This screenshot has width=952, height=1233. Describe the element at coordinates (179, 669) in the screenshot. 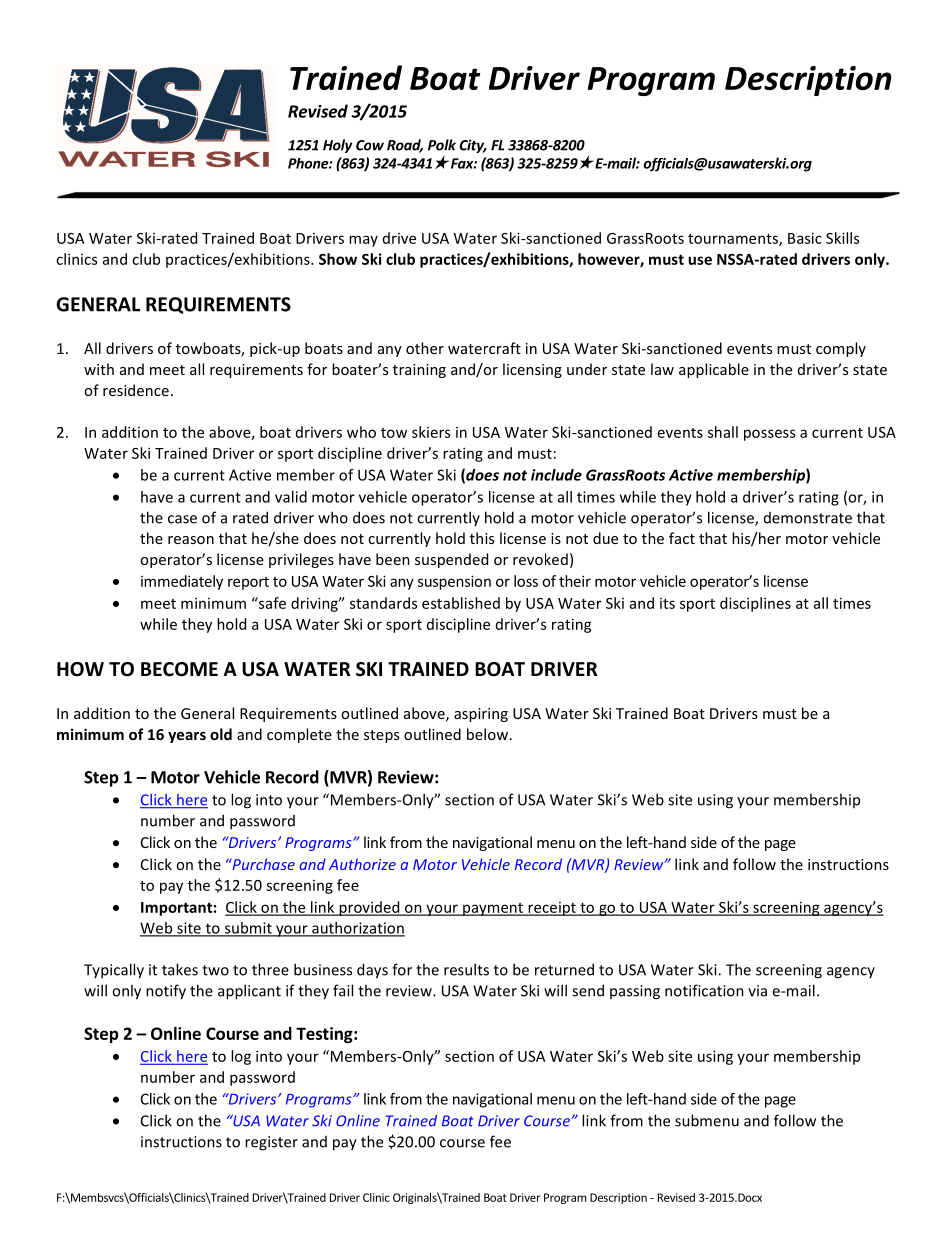

I see `BECOME` at that location.
